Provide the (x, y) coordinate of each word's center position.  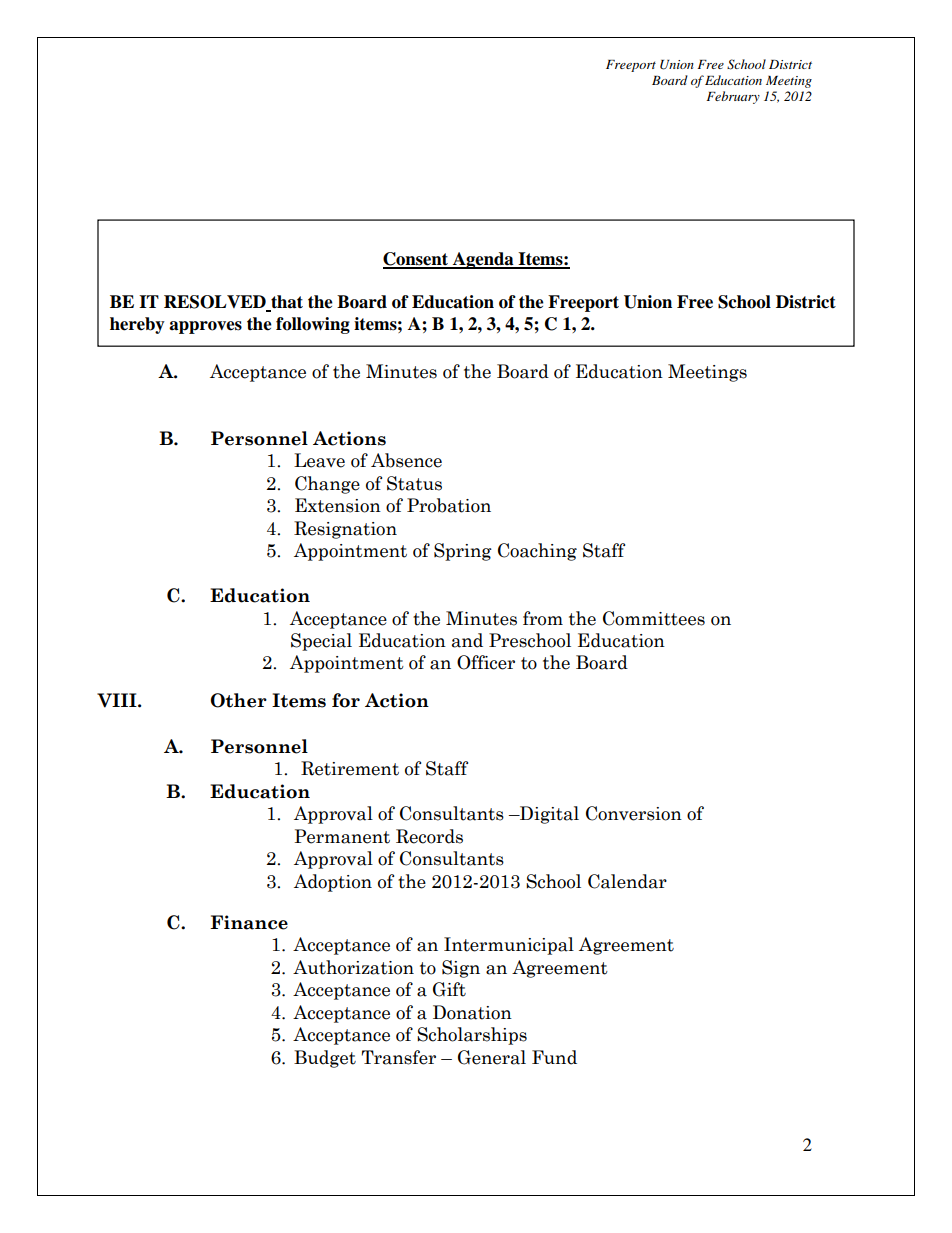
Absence (406, 460)
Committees (654, 618)
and (467, 640)
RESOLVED (216, 303)
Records (429, 836)
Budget (325, 1059)
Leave (319, 460)
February (733, 97)
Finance (249, 922)
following (313, 325)
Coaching (537, 552)
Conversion (634, 813)
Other (238, 700)
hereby (137, 325)
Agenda (483, 260)
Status (414, 483)
